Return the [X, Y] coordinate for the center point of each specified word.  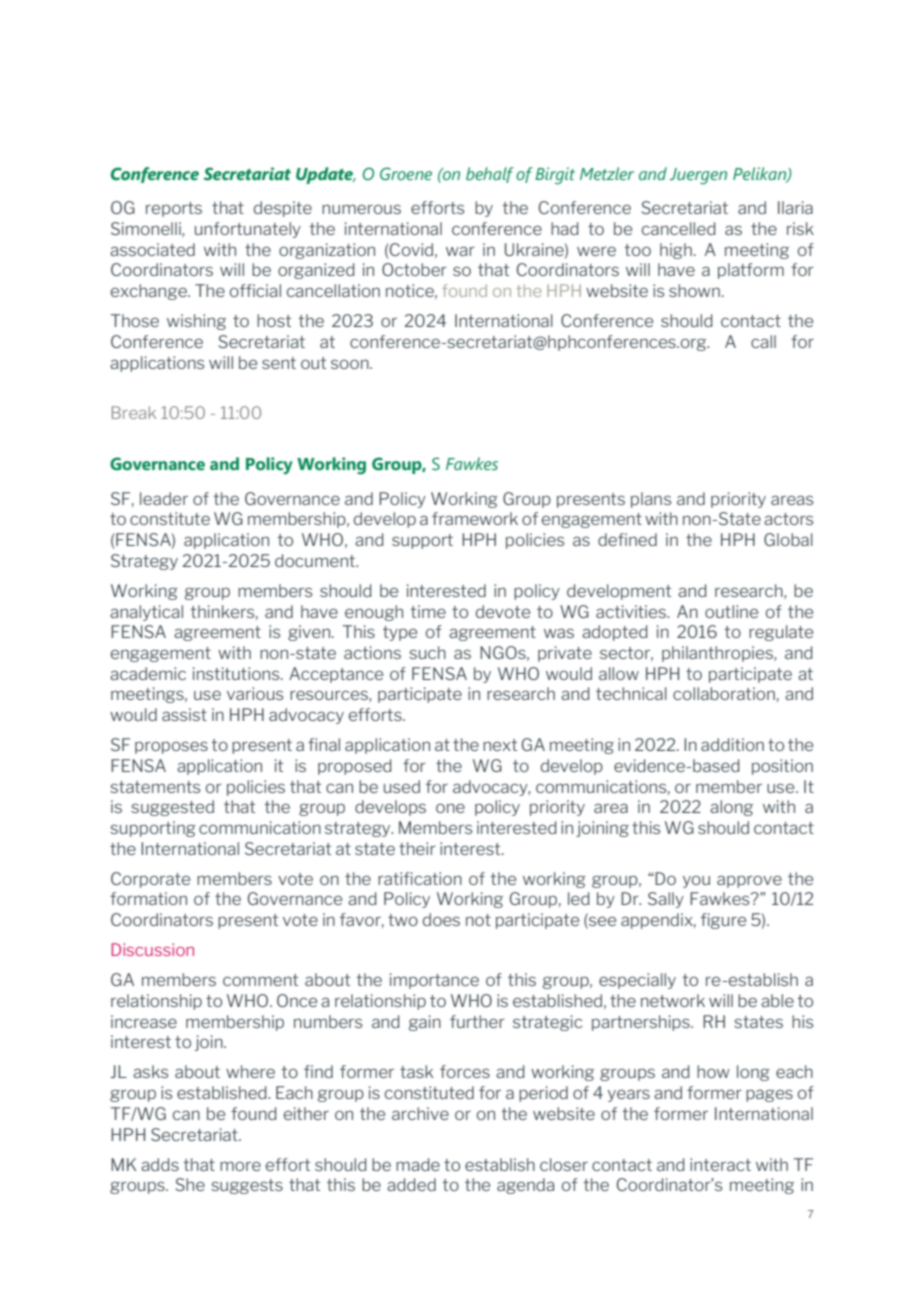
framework [475, 518]
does [441, 919]
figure [723, 921]
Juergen [698, 176]
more [240, 1166]
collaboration [724, 693]
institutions [237, 673]
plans [651, 500]
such [427, 652]
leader [164, 498]
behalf [490, 175]
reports [174, 209]
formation [148, 898]
